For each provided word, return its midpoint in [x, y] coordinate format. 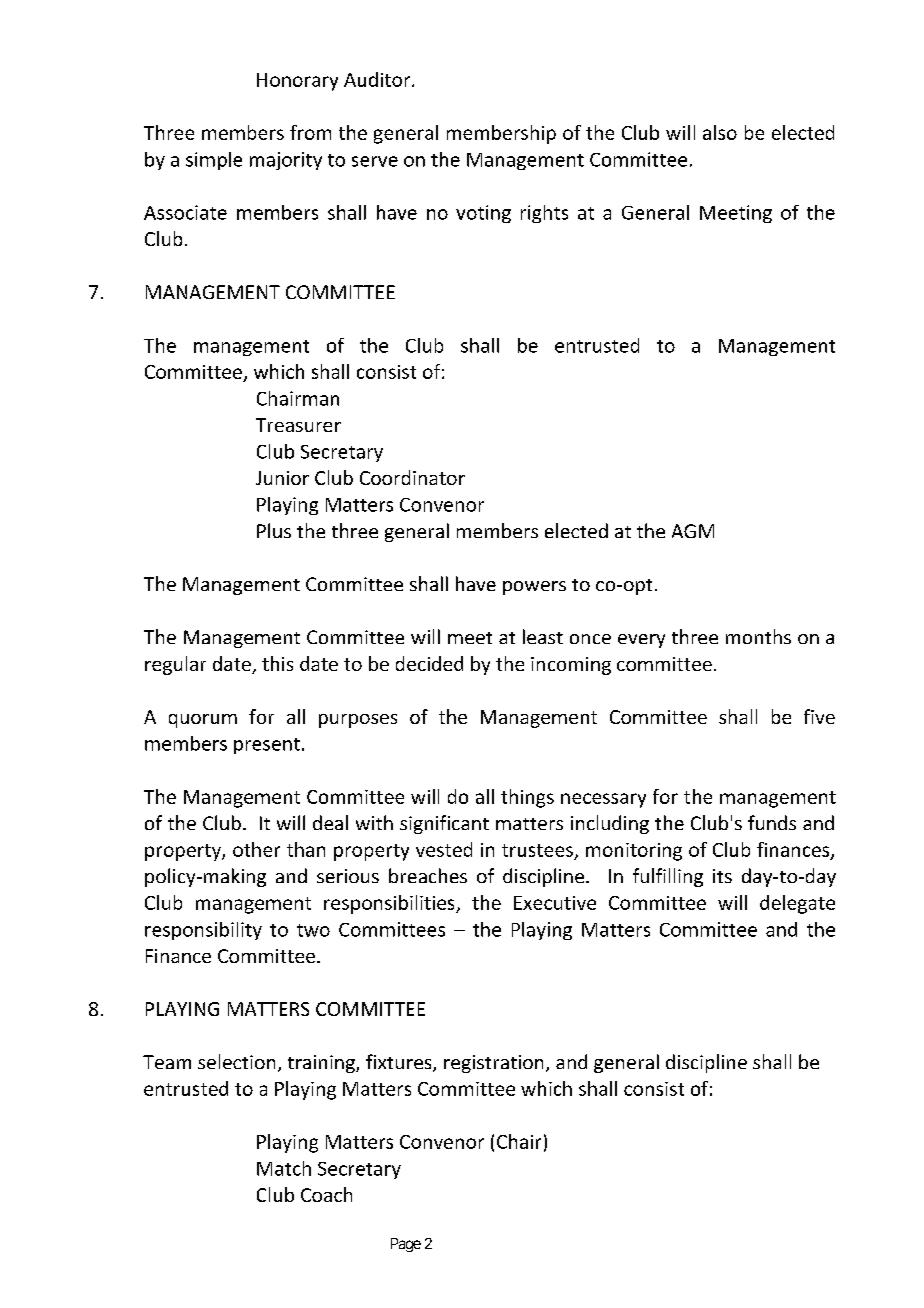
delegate [797, 904]
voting [483, 214]
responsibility [203, 931]
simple [214, 161]
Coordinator [412, 477]
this [277, 663]
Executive [555, 903]
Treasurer [298, 425]
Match [284, 1168]
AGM [693, 531]
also [720, 132]
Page [406, 1245]
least [543, 636]
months [758, 636]
